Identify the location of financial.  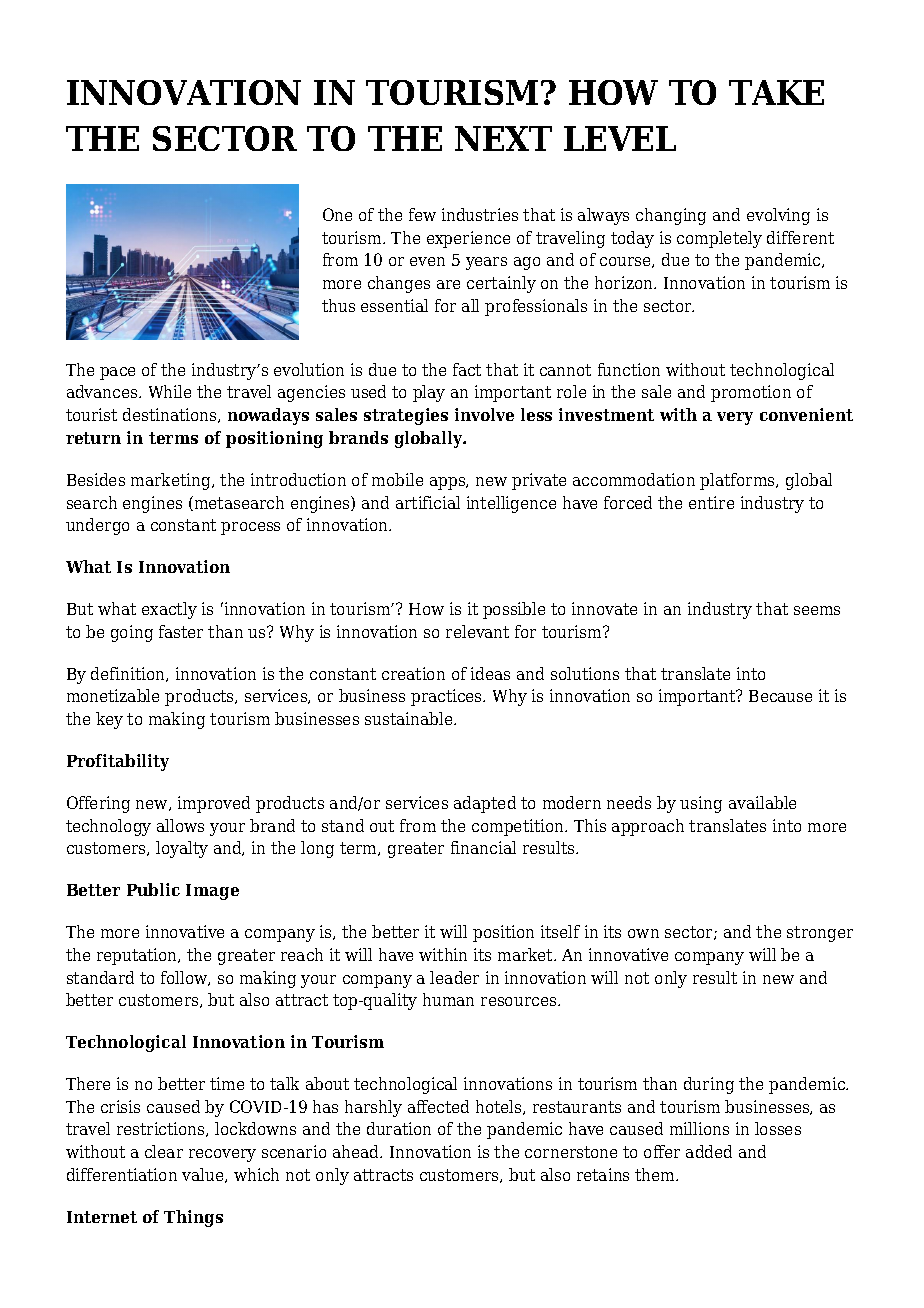
(483, 847).
